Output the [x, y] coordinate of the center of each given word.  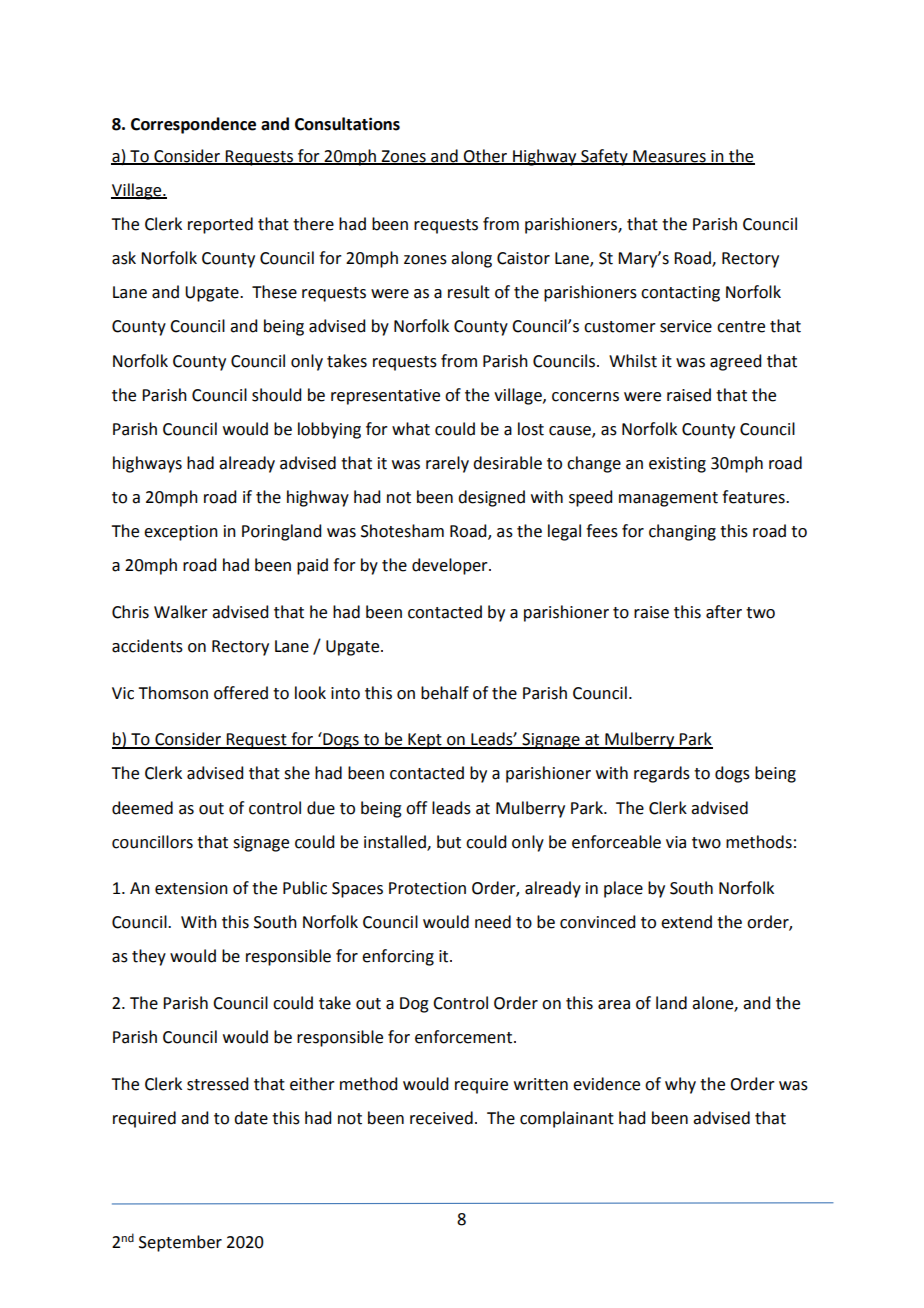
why [680, 1085]
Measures [669, 157]
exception [181, 533]
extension [191, 888]
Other [486, 156]
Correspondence [193, 125]
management [668, 499]
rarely [447, 464]
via [676, 842]
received [441, 1118]
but [449, 842]
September [180, 1243]
